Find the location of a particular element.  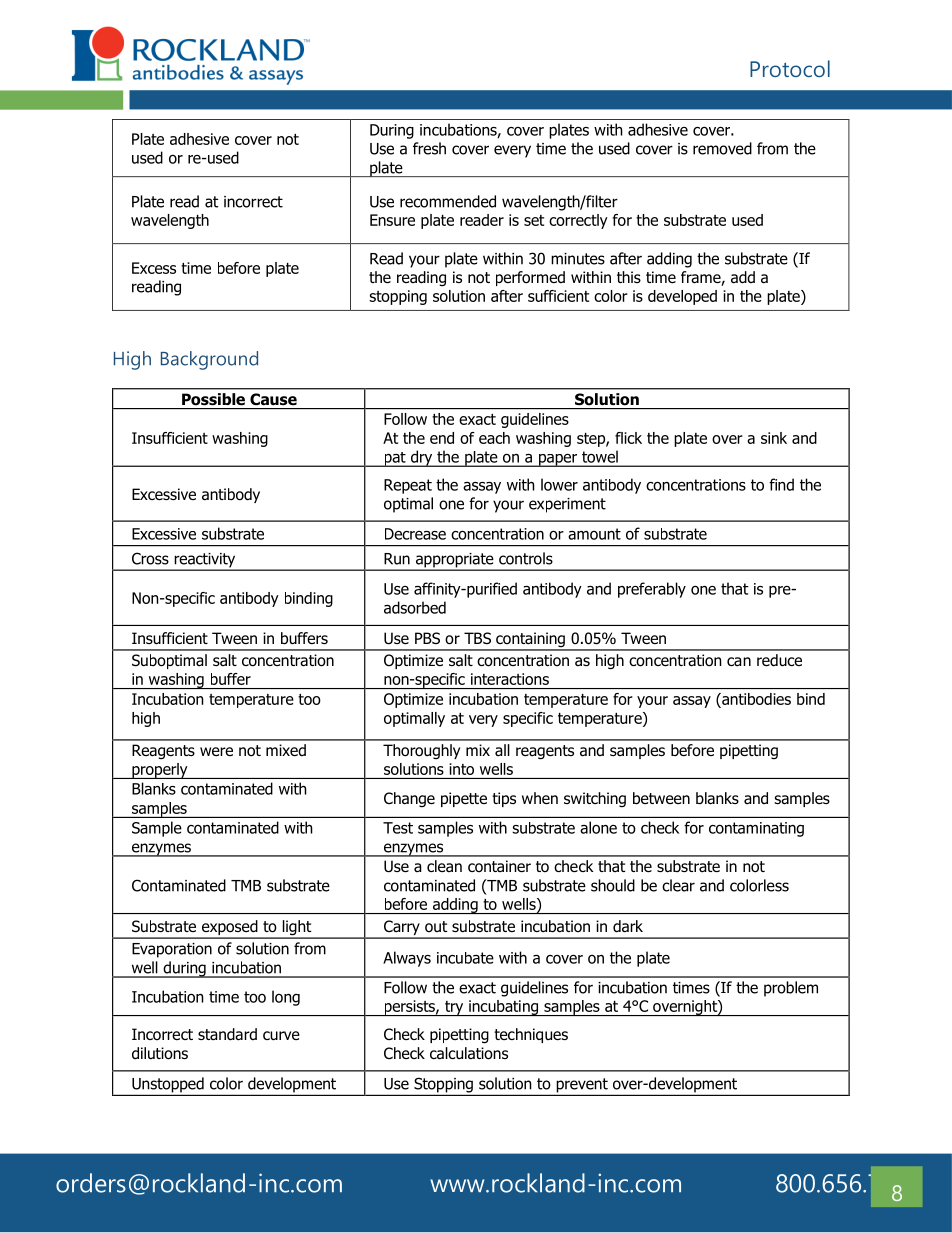

removed is located at coordinates (722, 148).
